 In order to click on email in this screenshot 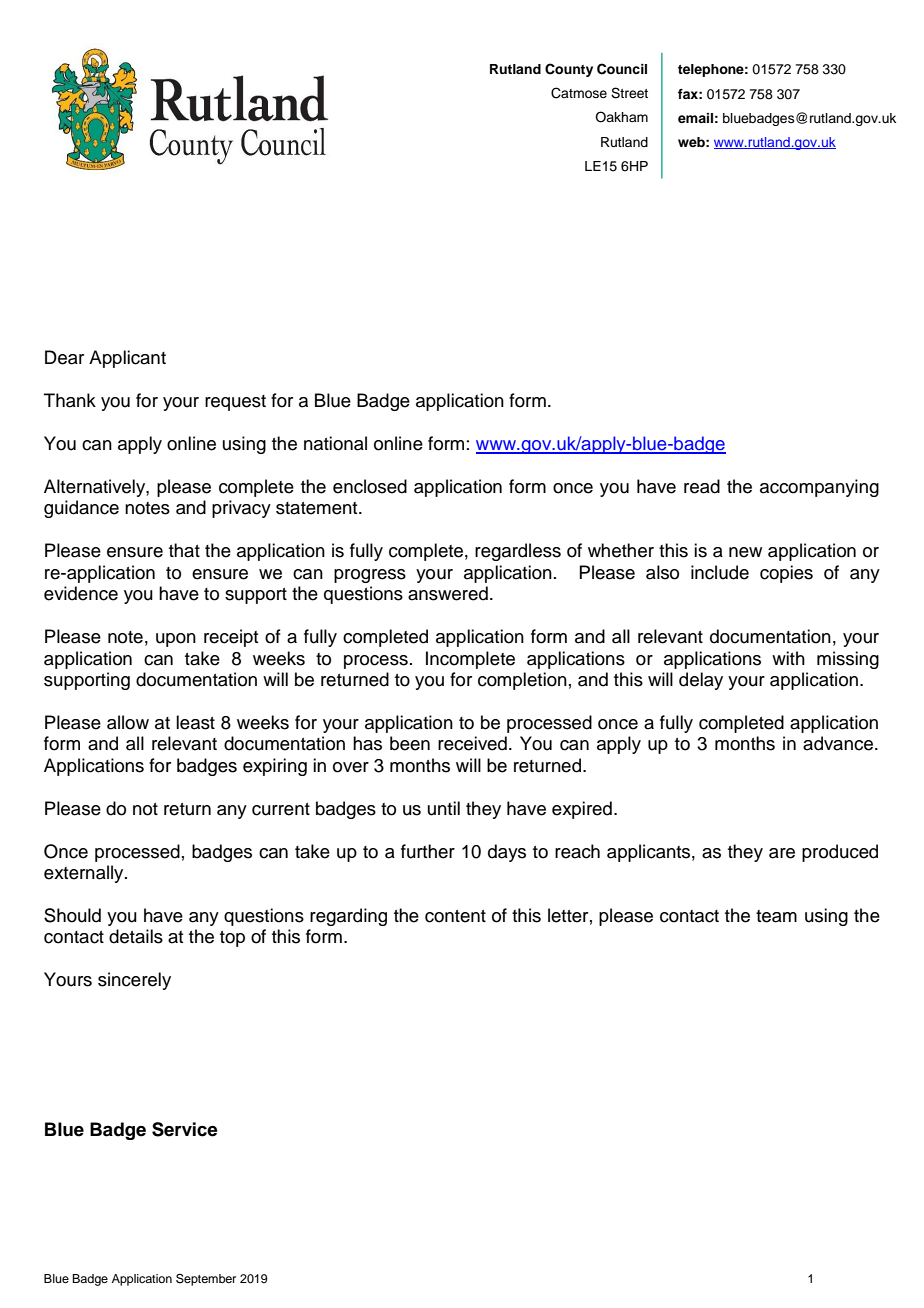, I will do `click(695, 118)`.
